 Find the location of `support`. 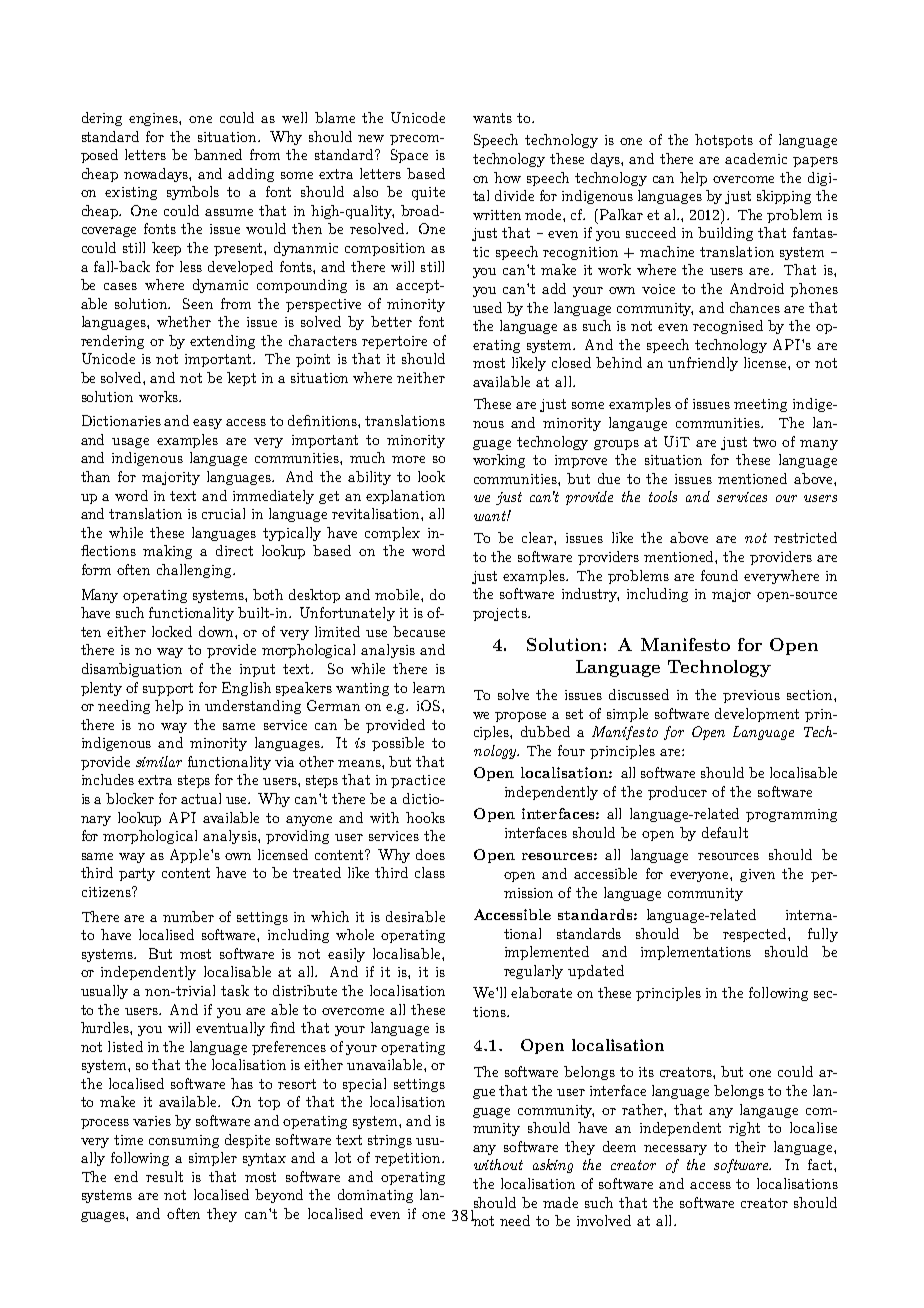

support is located at coordinates (168, 689).
